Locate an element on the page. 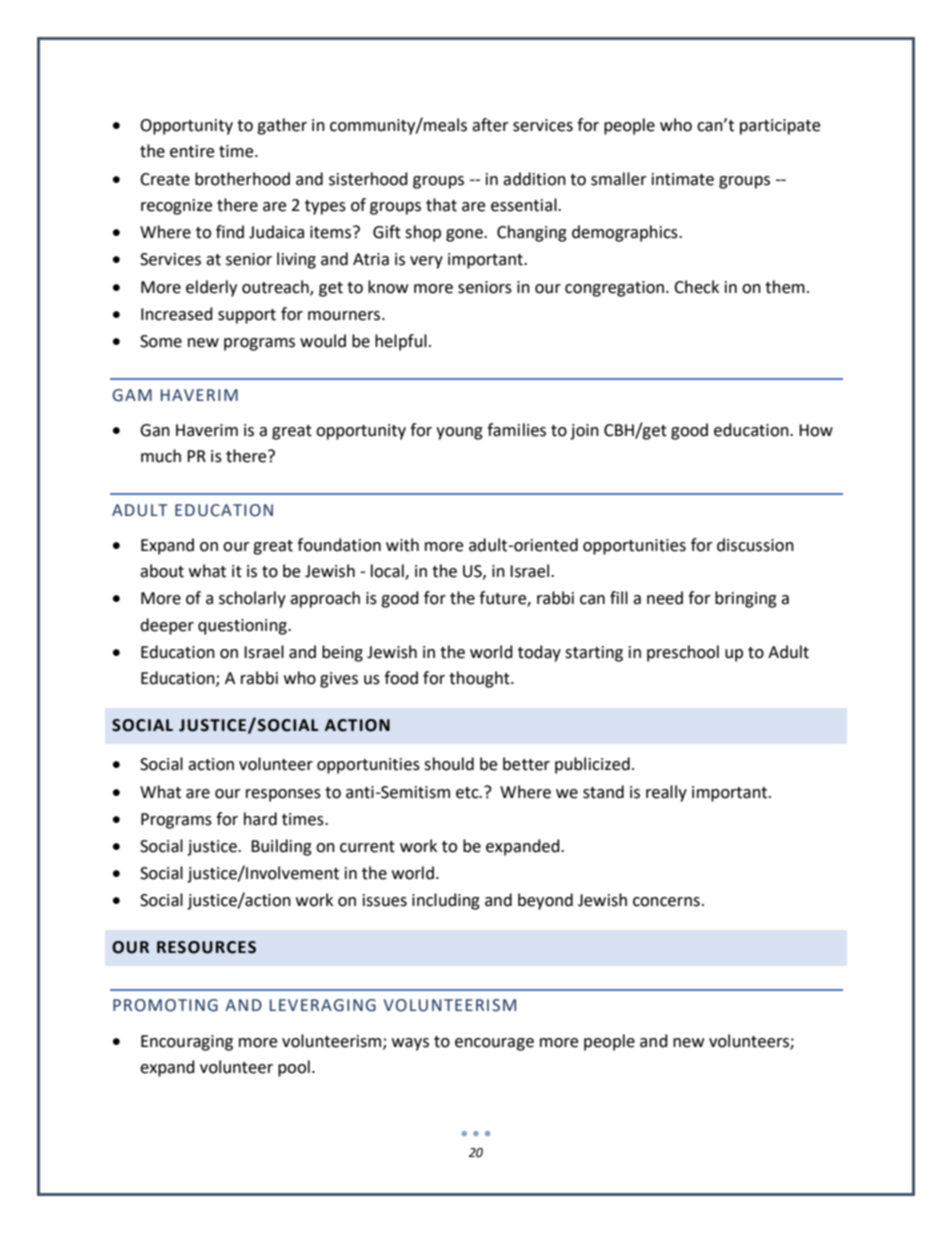 The height and width of the image is (1233, 952). should is located at coordinates (449, 764).
